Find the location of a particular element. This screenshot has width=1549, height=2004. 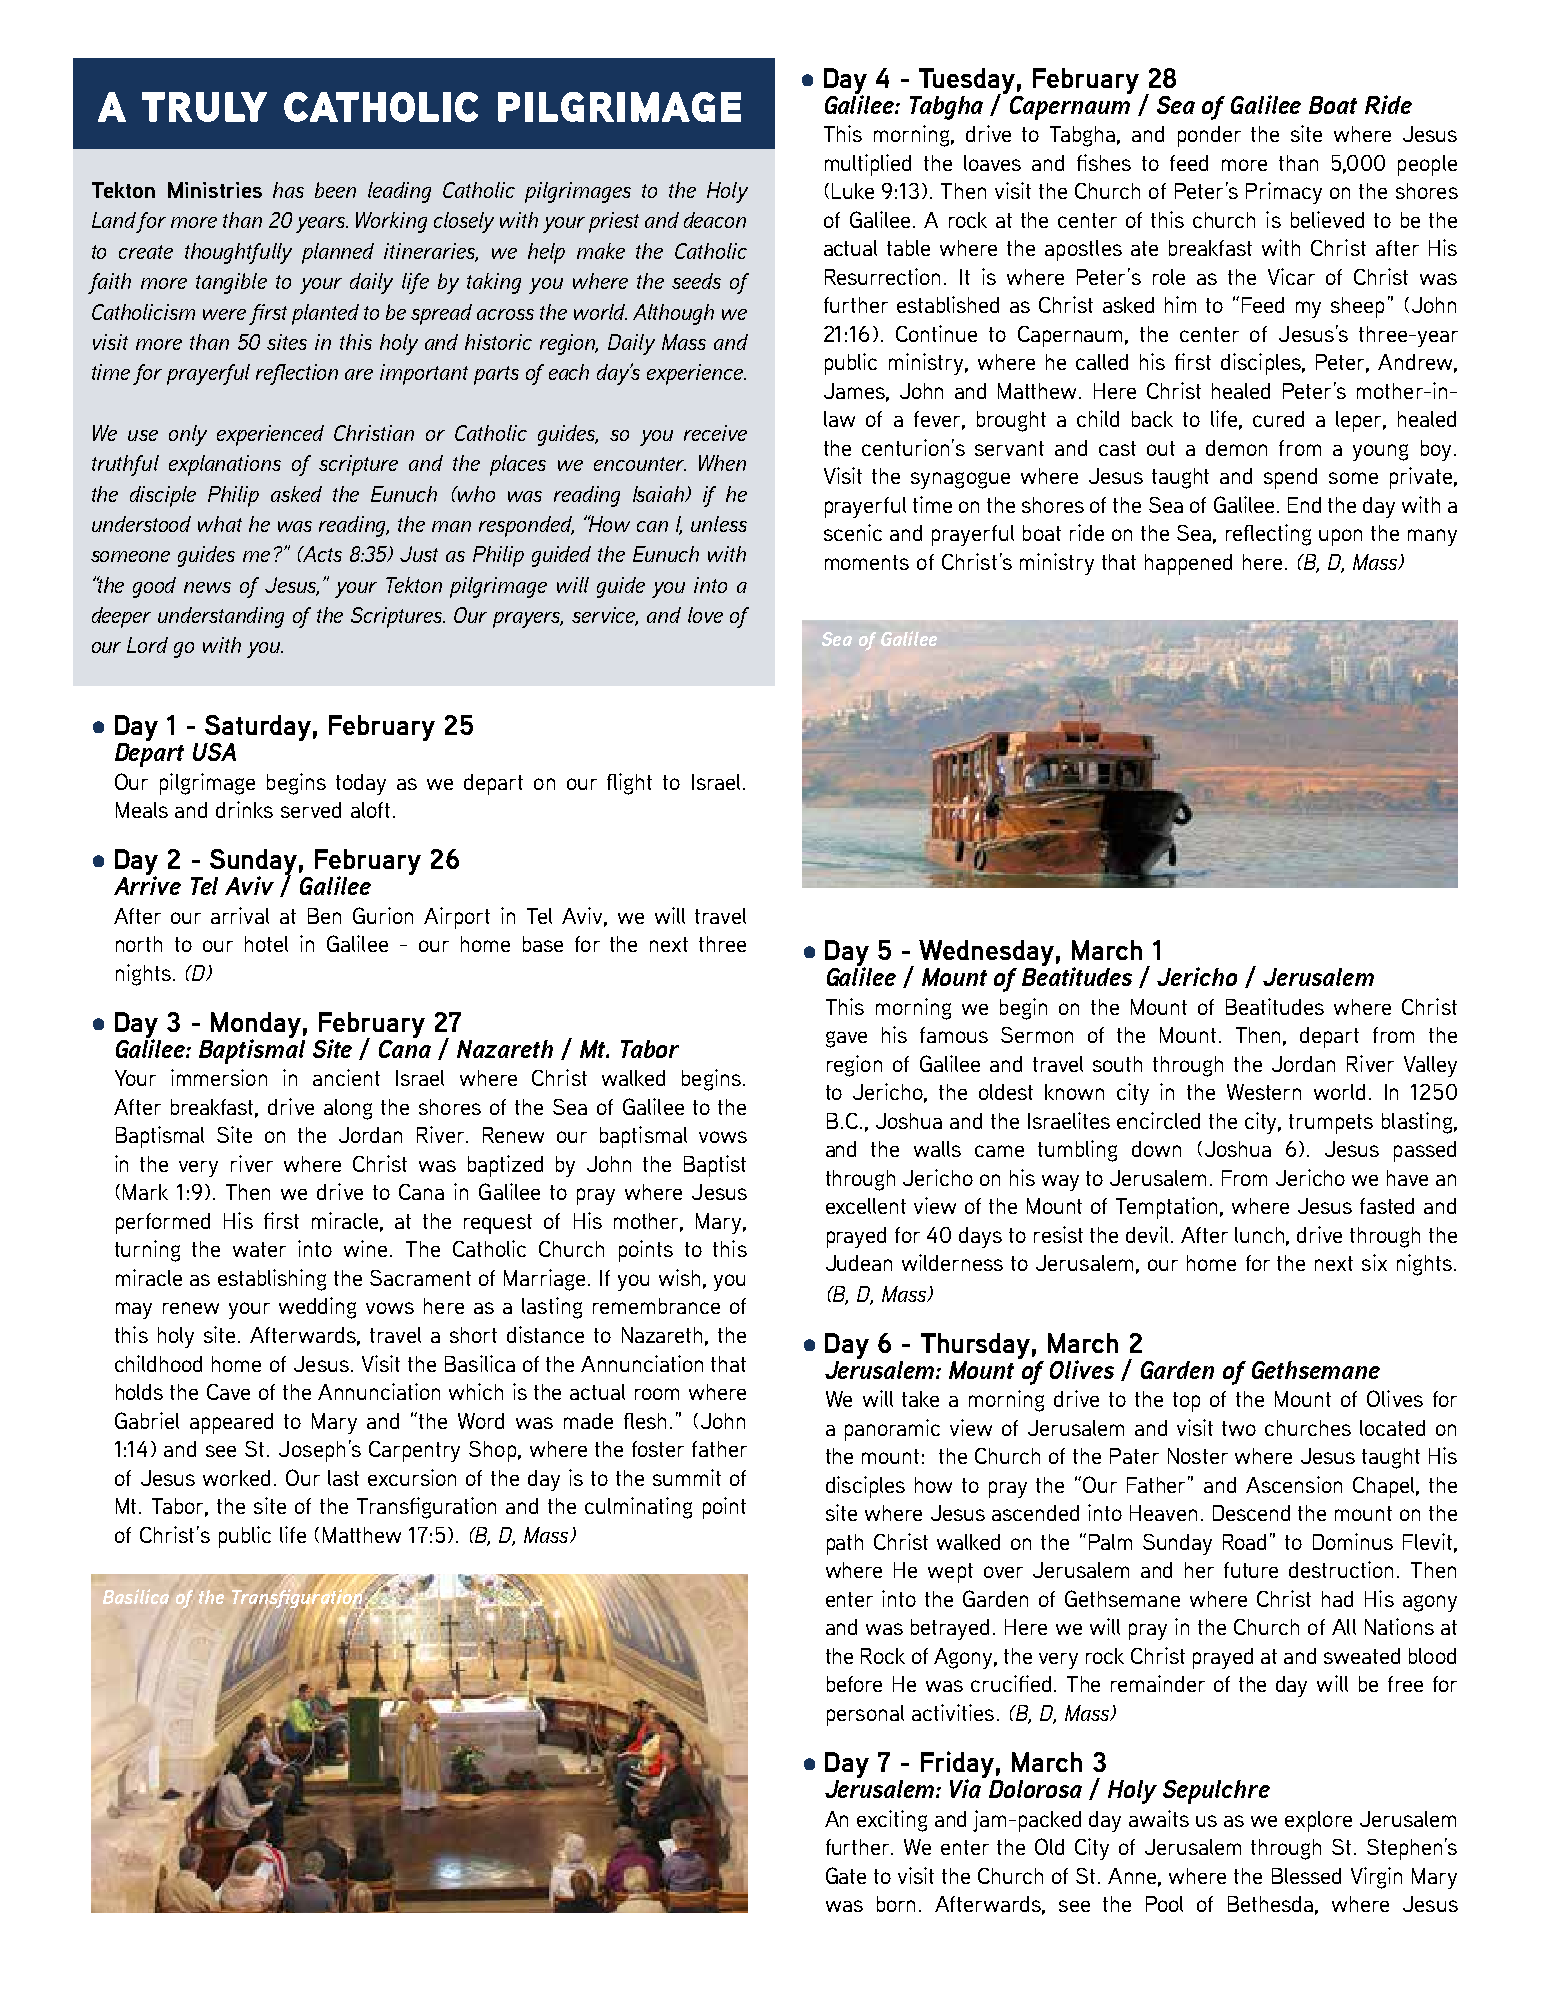

six is located at coordinates (1374, 1262).
